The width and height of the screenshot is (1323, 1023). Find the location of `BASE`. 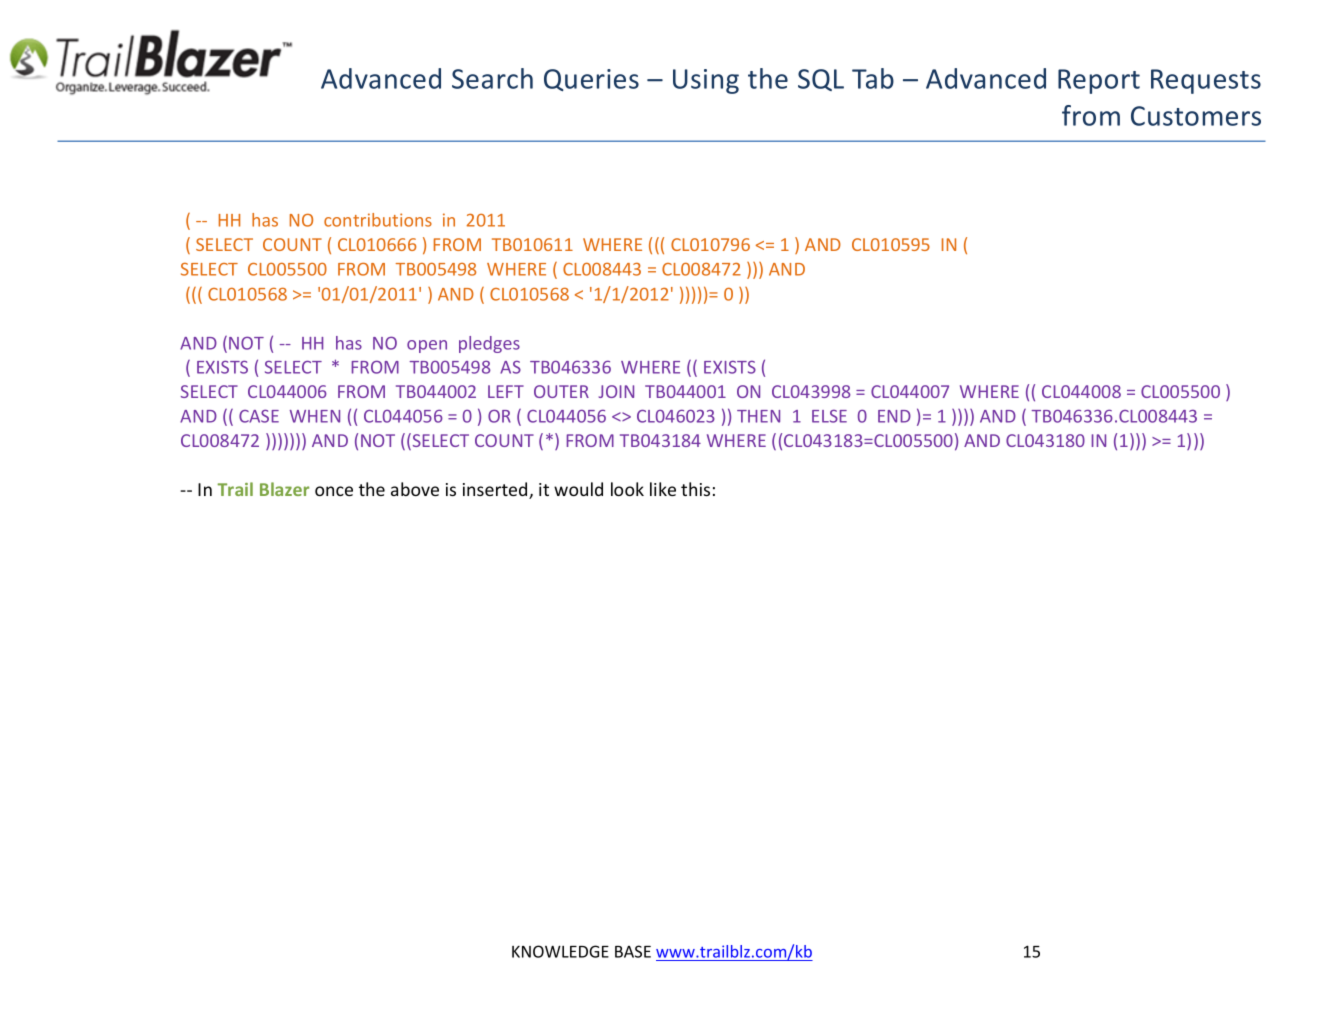

BASE is located at coordinates (633, 951).
